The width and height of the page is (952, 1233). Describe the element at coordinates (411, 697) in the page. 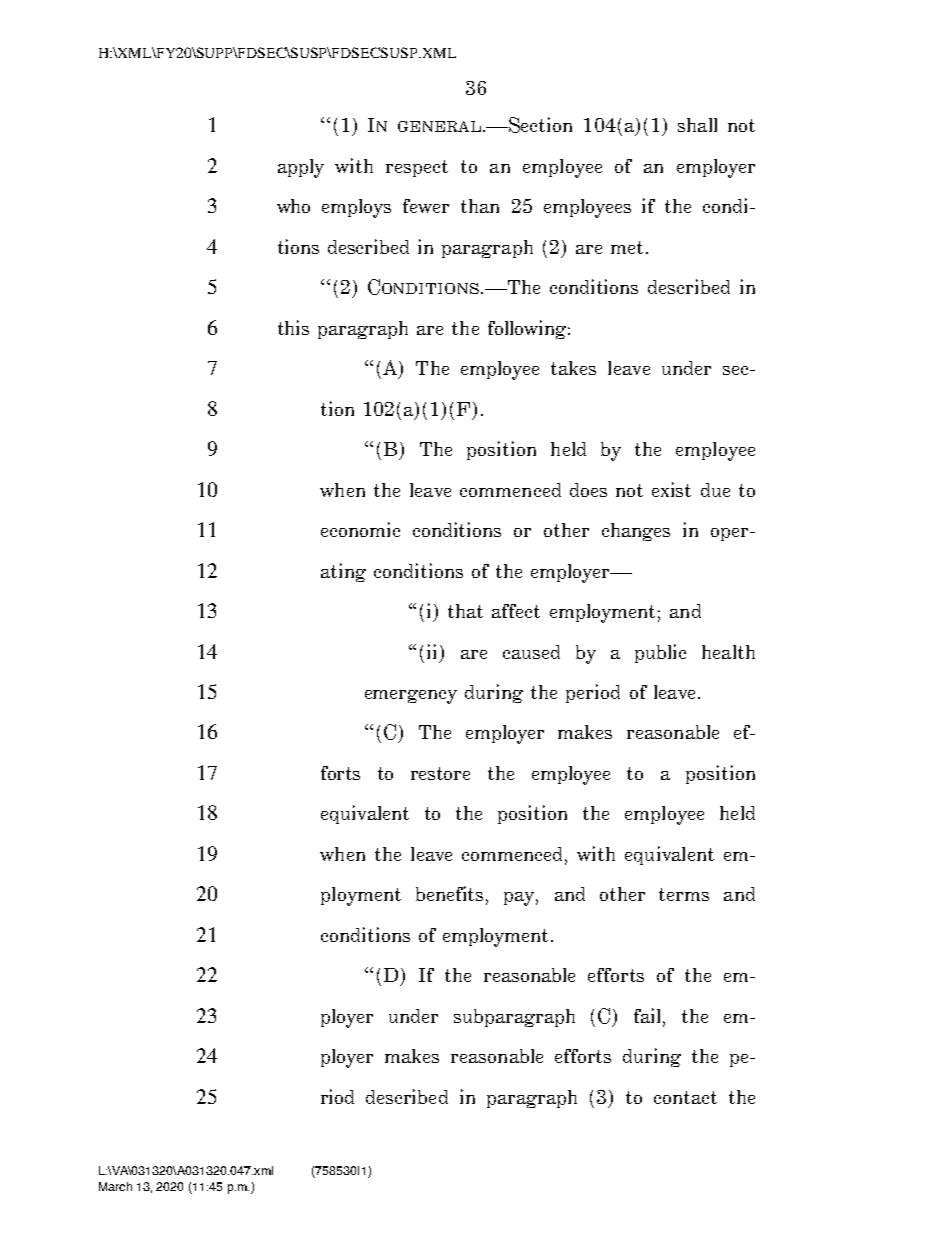

I see `emergency` at that location.
